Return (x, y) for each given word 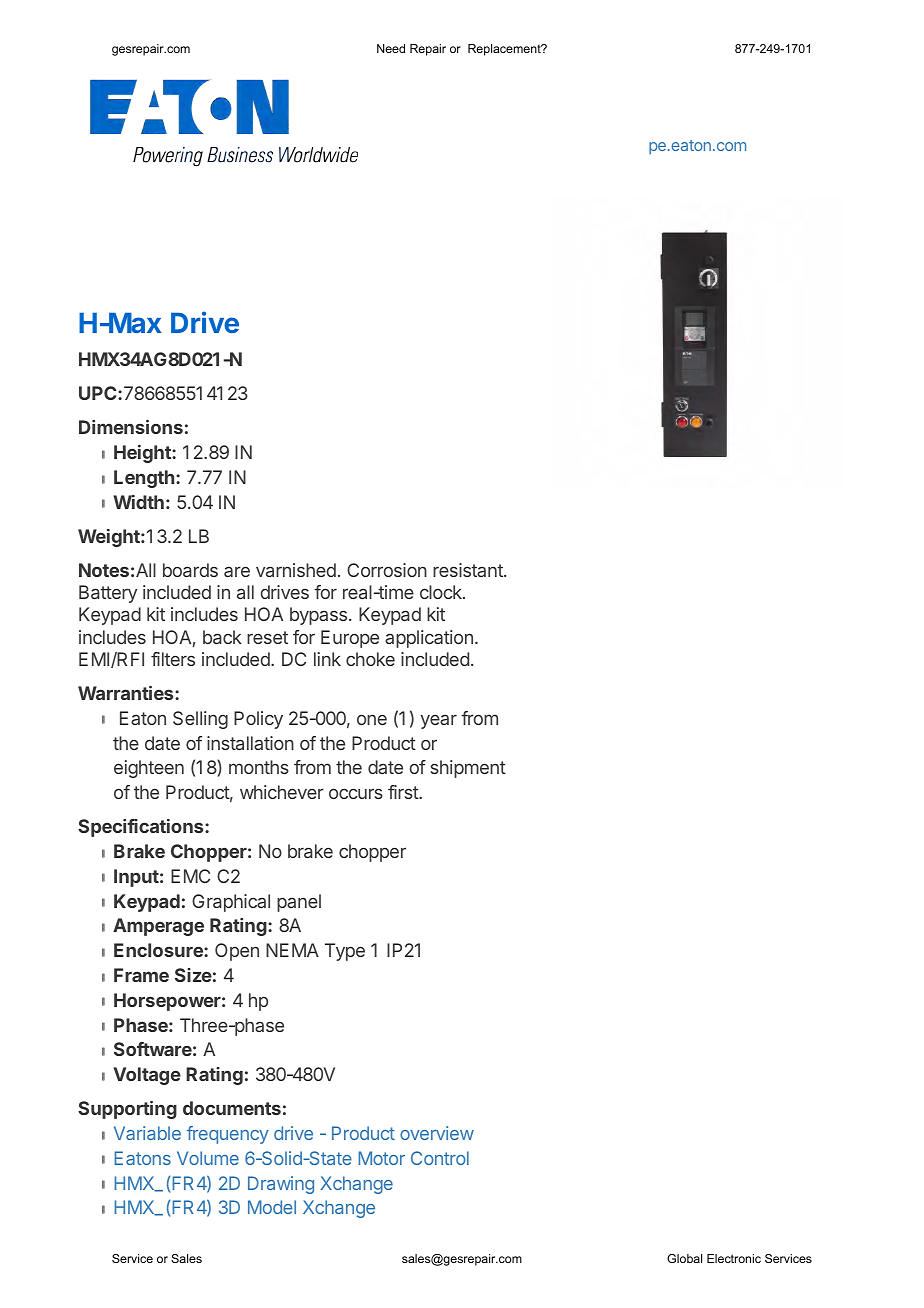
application (429, 639)
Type (345, 952)
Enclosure (159, 950)
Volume (208, 1158)
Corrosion (387, 570)
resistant (469, 570)
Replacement (505, 50)
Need (391, 48)
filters (173, 659)
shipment (468, 769)
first (404, 792)
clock (442, 592)
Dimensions (131, 427)
